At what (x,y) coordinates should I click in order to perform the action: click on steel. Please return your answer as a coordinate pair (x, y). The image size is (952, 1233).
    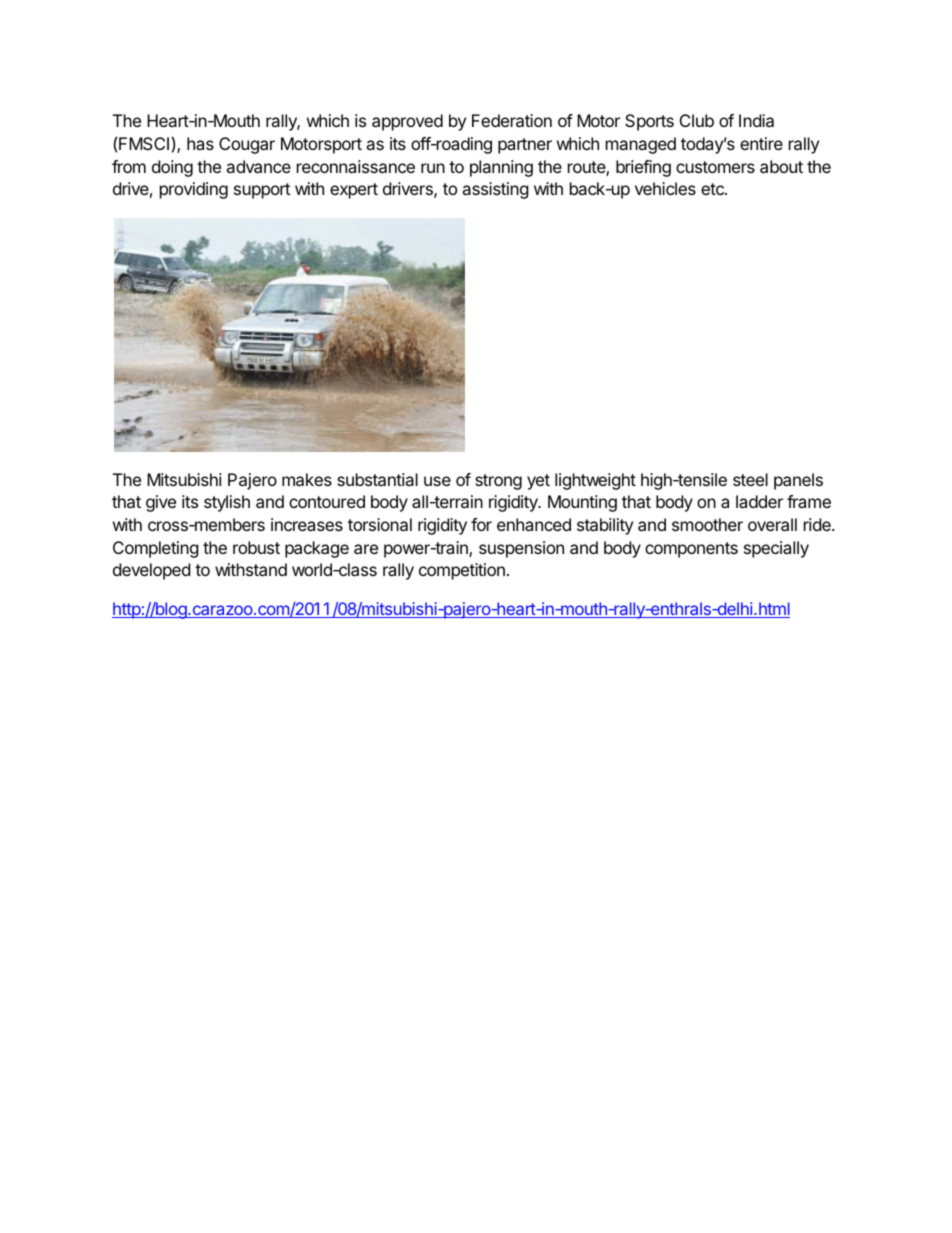
    Looking at the image, I should click on (750, 479).
